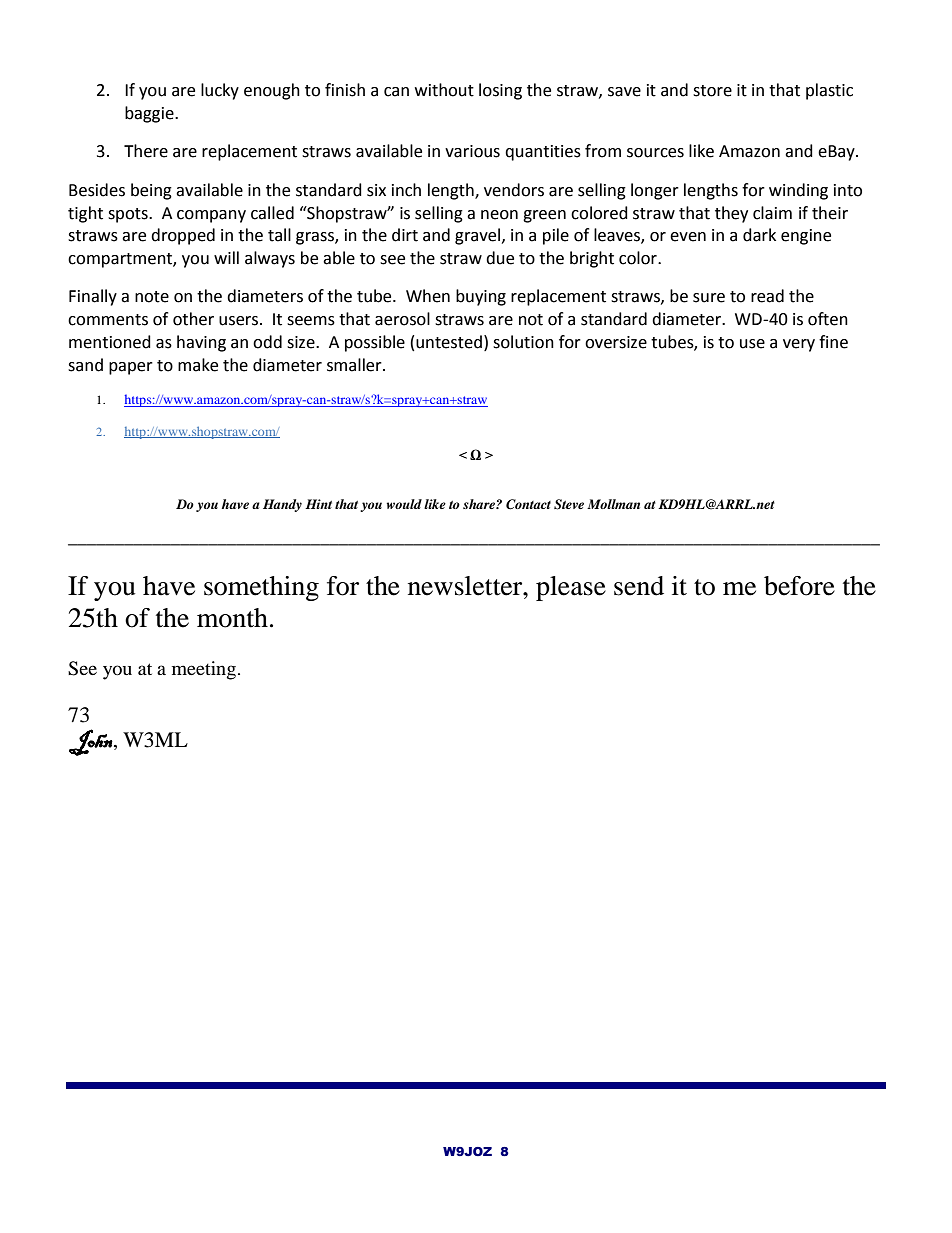  I want to click on John, so click(91, 742).
